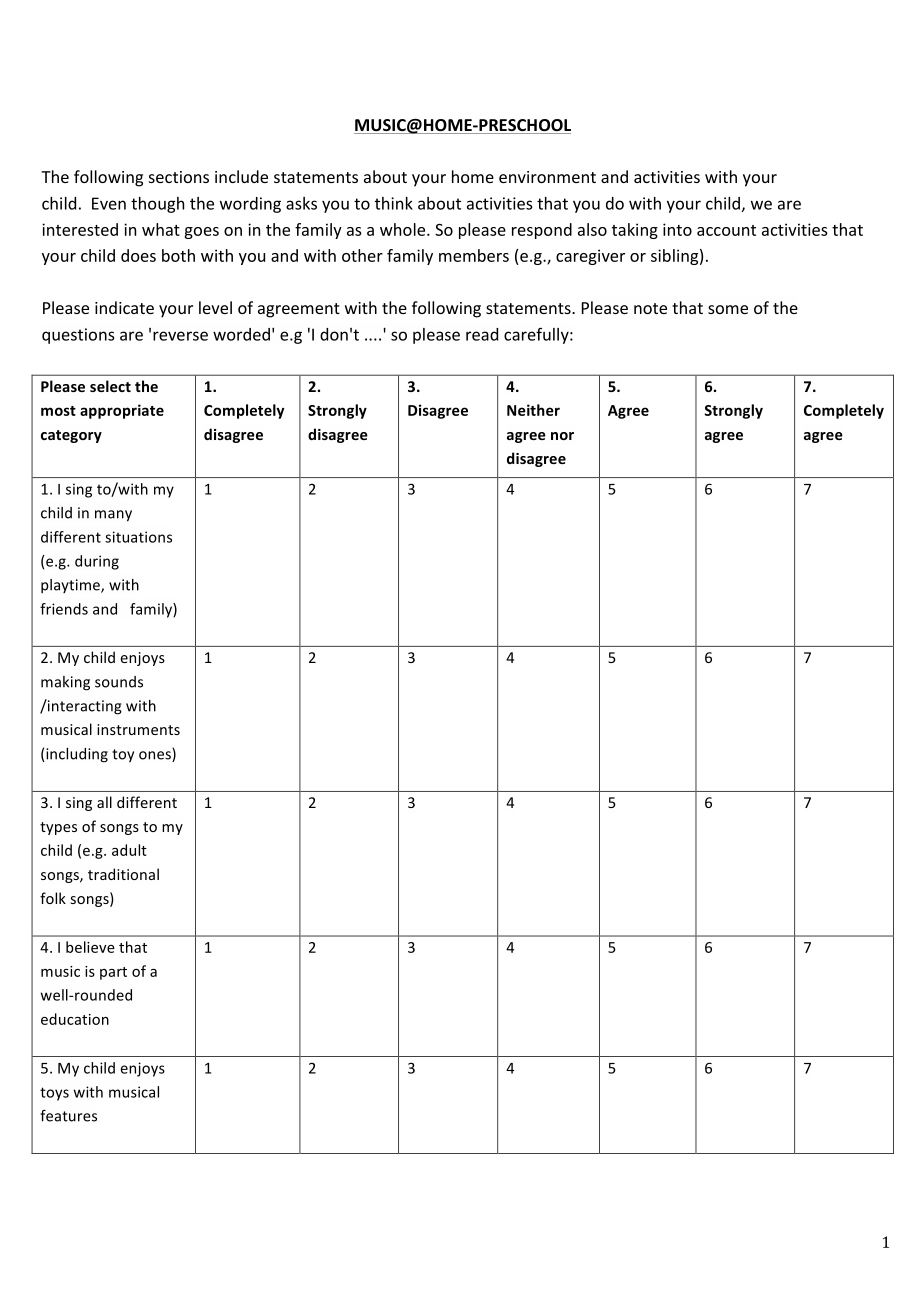 The width and height of the document is (924, 1308). I want to click on think, so click(394, 203).
